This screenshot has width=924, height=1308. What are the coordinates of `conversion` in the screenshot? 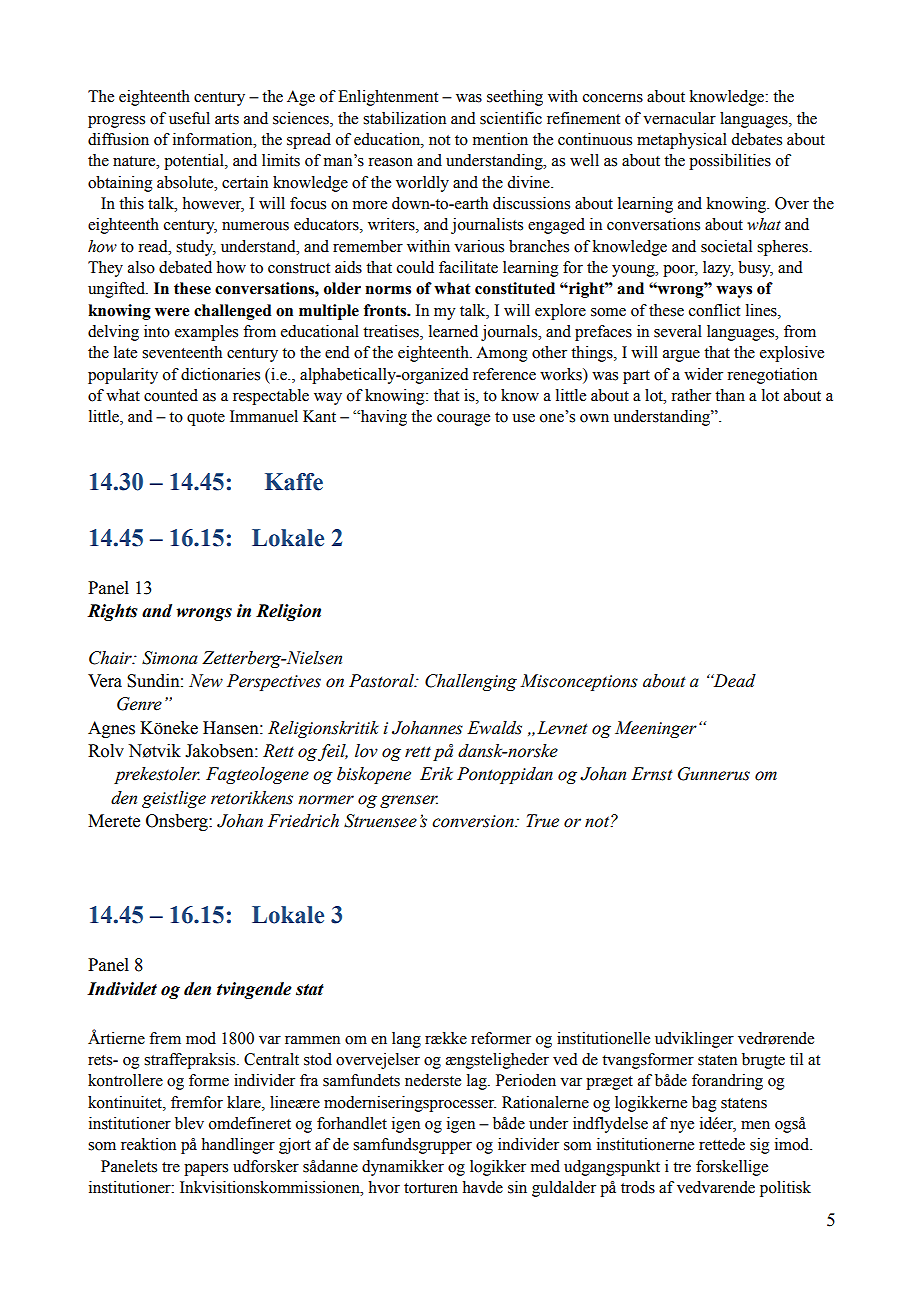 It's located at (474, 821).
